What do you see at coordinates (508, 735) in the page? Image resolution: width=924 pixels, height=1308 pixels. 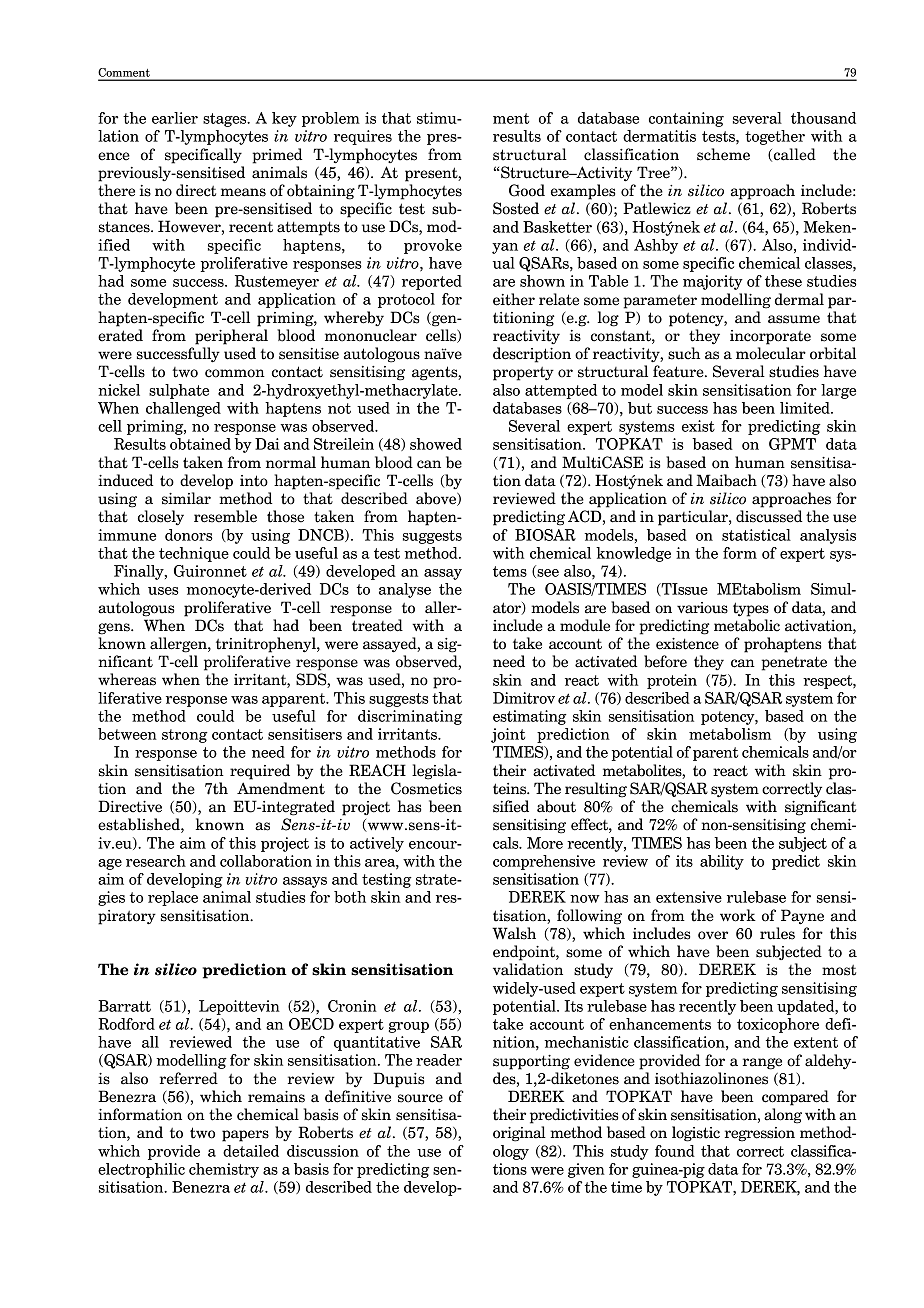 I see `joint` at bounding box center [508, 735].
